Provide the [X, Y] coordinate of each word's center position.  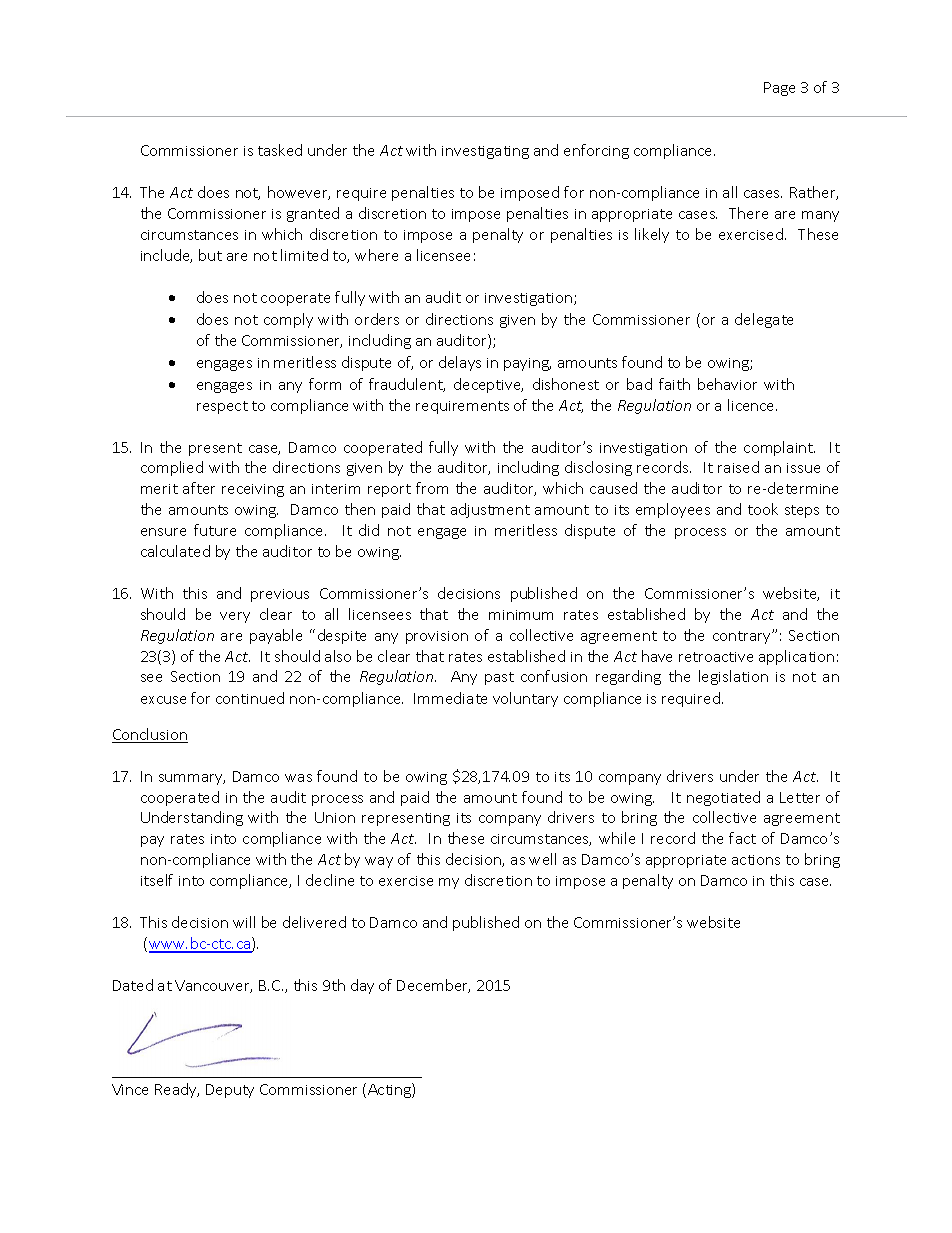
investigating [485, 152]
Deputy [230, 1091]
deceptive [488, 385]
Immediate [450, 698]
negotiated [723, 798]
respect [222, 407]
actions [756, 860]
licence [752, 405]
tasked [280, 150]
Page [779, 89]
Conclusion [150, 735]
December [433, 986]
